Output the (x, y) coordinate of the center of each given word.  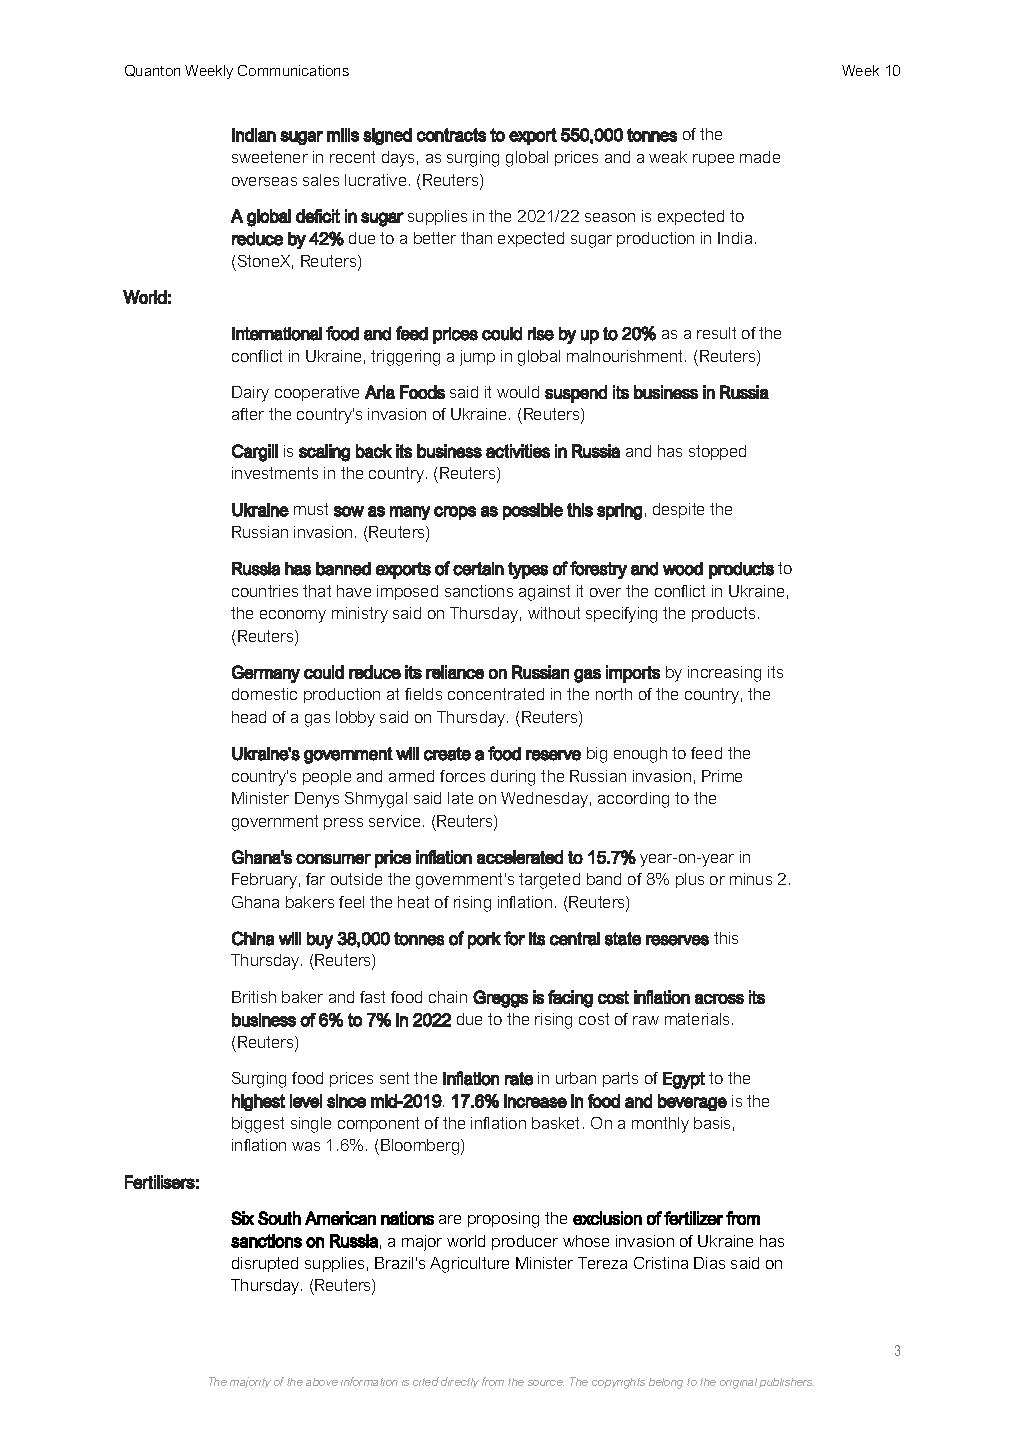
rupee (713, 160)
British (254, 997)
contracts (451, 135)
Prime (722, 776)
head (249, 717)
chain (448, 997)
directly (460, 1382)
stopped (717, 452)
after (248, 414)
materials (699, 1019)
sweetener (270, 157)
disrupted (265, 1264)
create (447, 754)
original (738, 1383)
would (518, 392)
